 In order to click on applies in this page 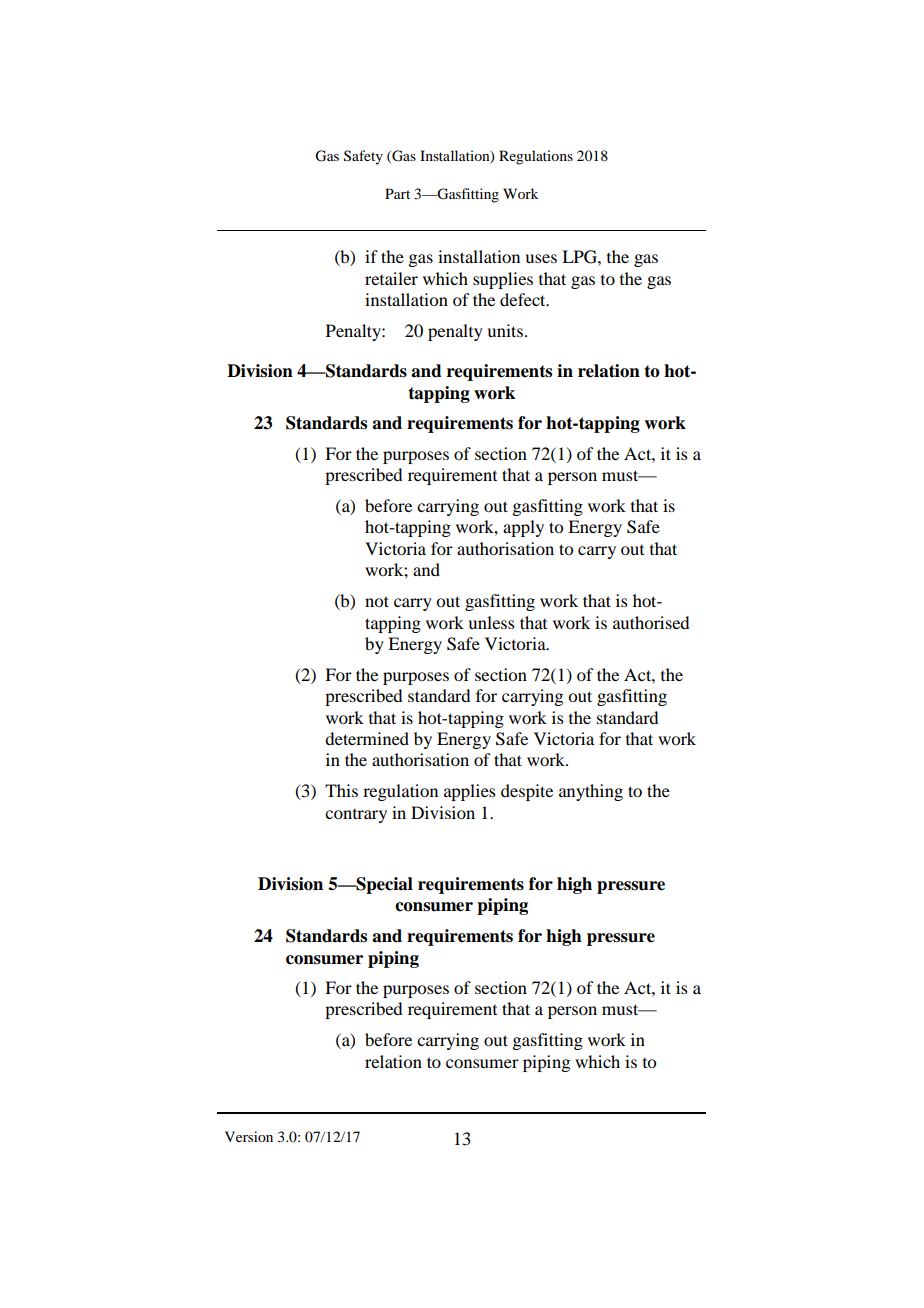, I will do `click(470, 792)`.
